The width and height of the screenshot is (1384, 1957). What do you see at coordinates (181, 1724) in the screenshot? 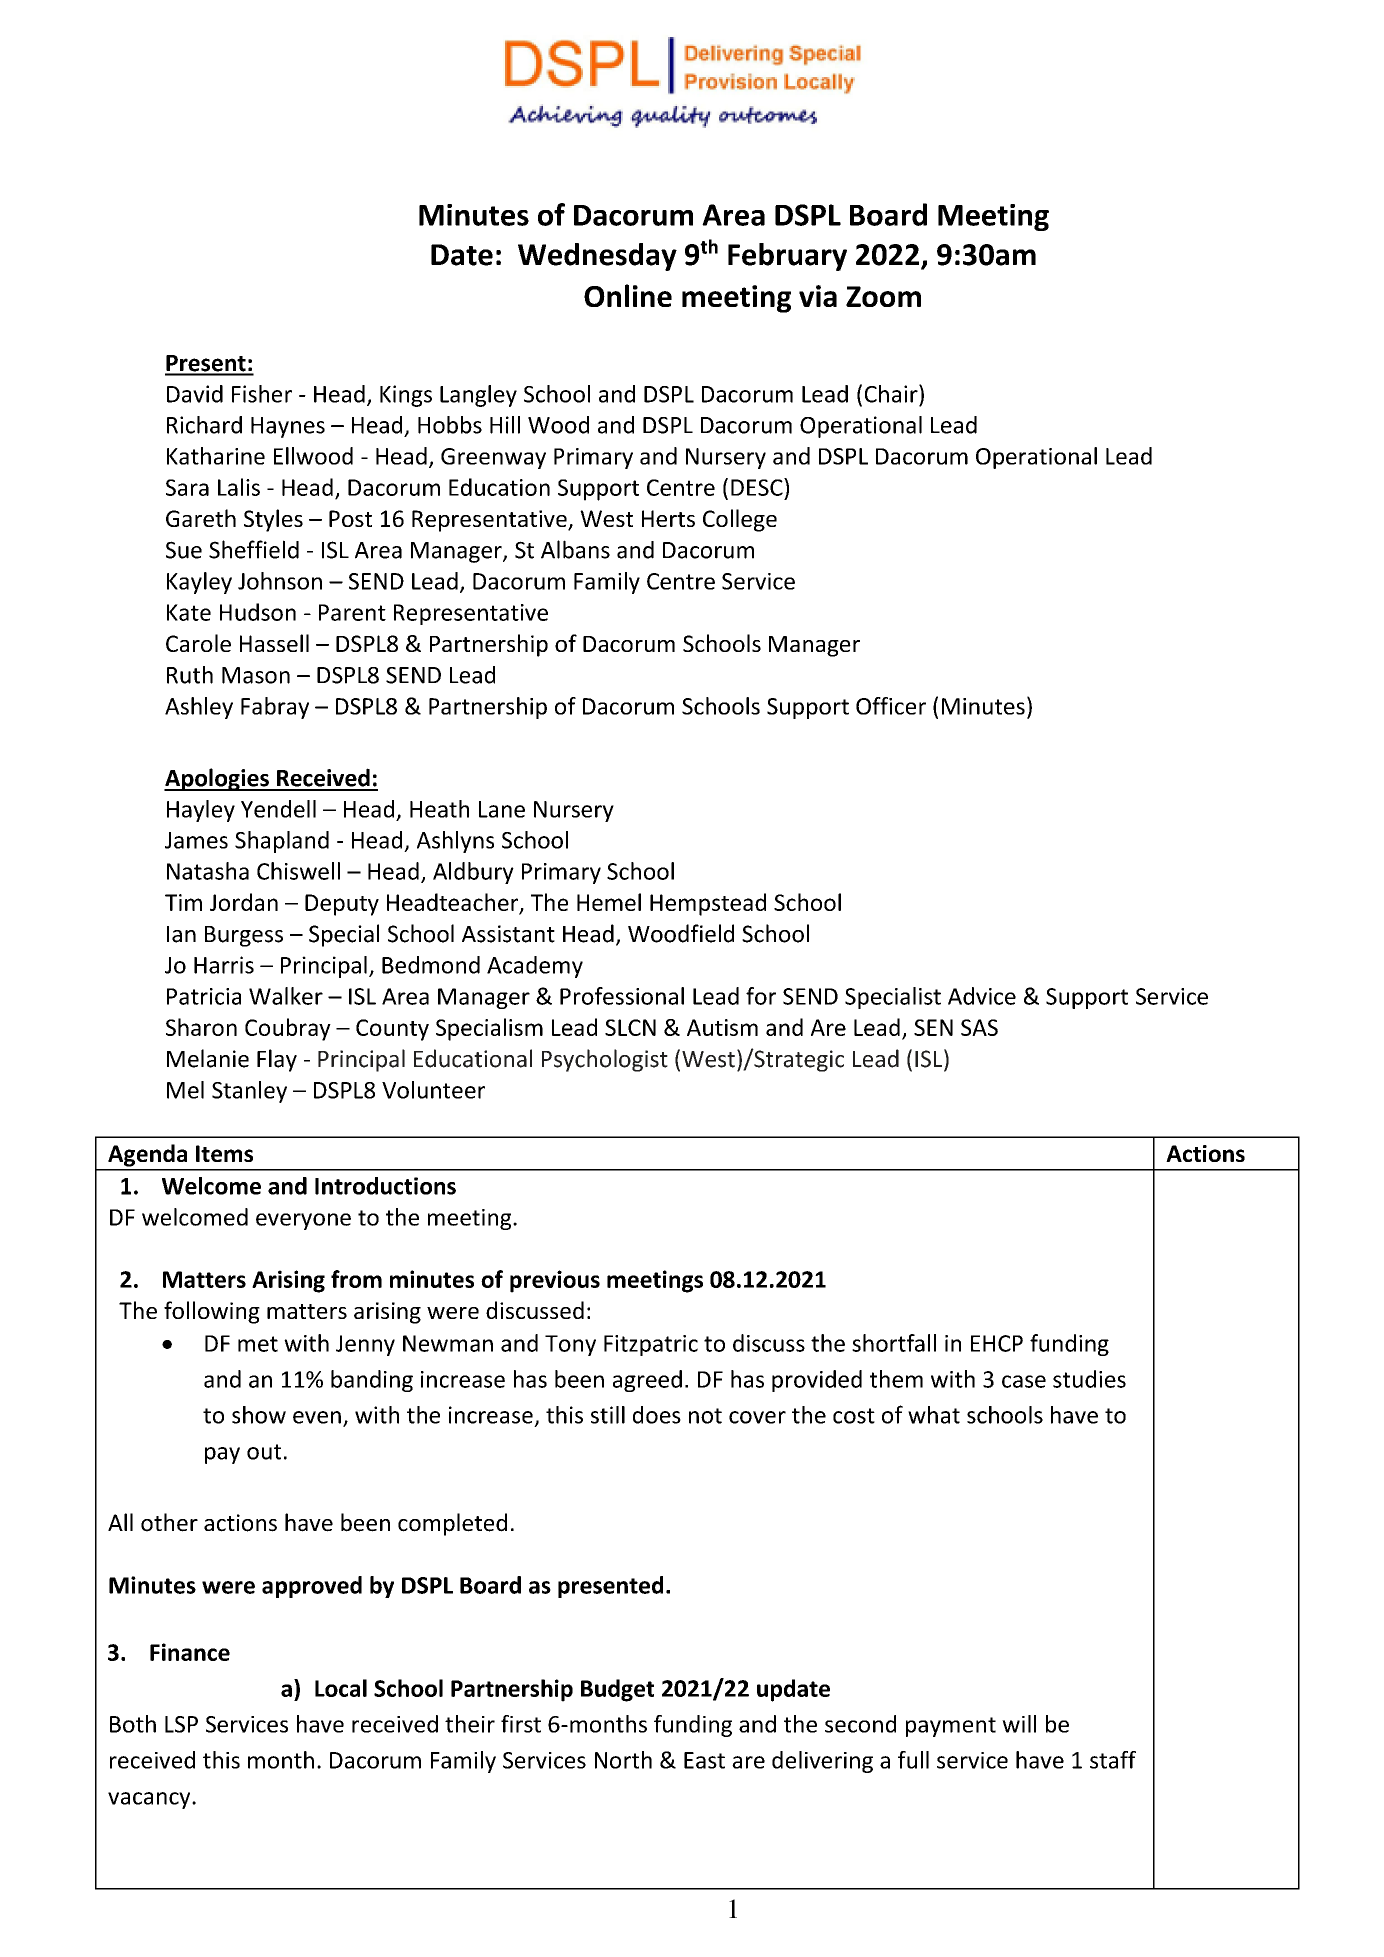
I see `LSP` at bounding box center [181, 1724].
